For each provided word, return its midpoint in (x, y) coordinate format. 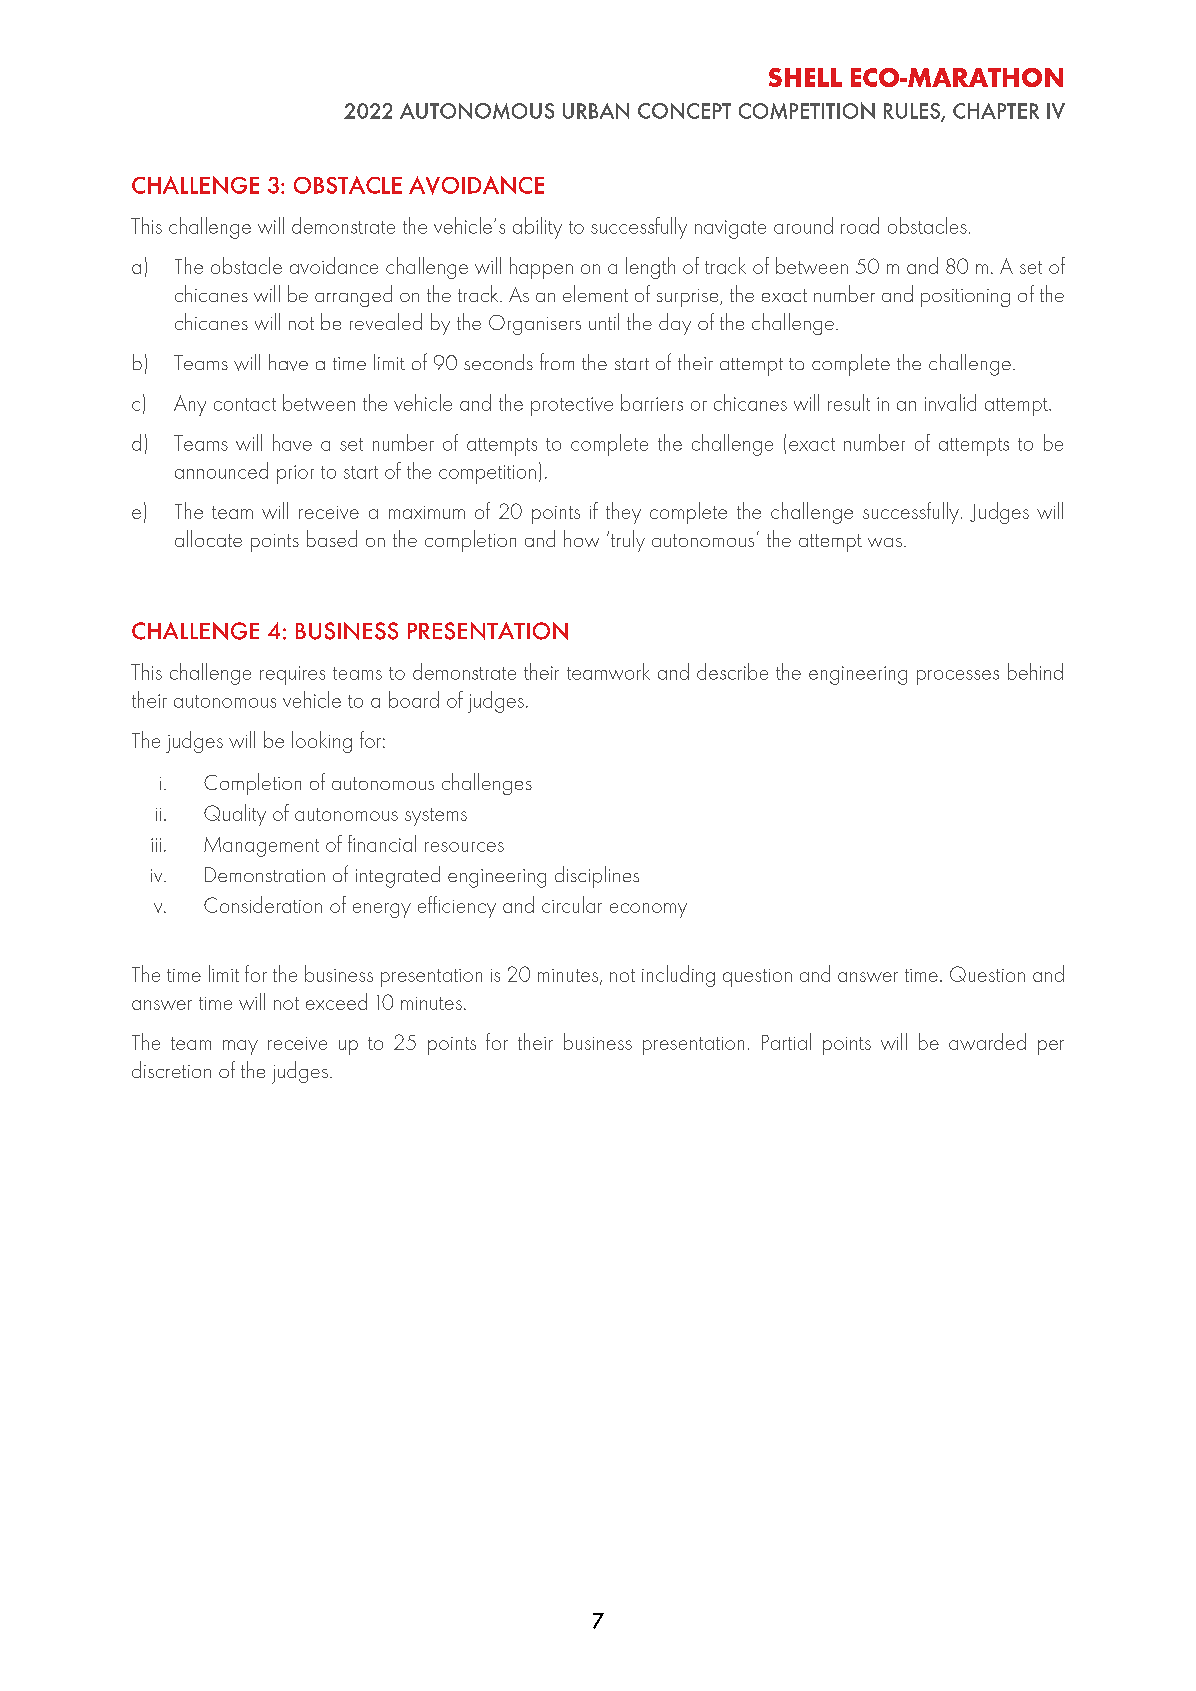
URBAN (596, 111)
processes (958, 677)
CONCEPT (684, 111)
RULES (913, 112)
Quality (235, 815)
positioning (965, 298)
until (604, 321)
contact (245, 404)
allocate (208, 538)
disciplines (597, 877)
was (885, 542)
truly (628, 541)
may (240, 1047)
